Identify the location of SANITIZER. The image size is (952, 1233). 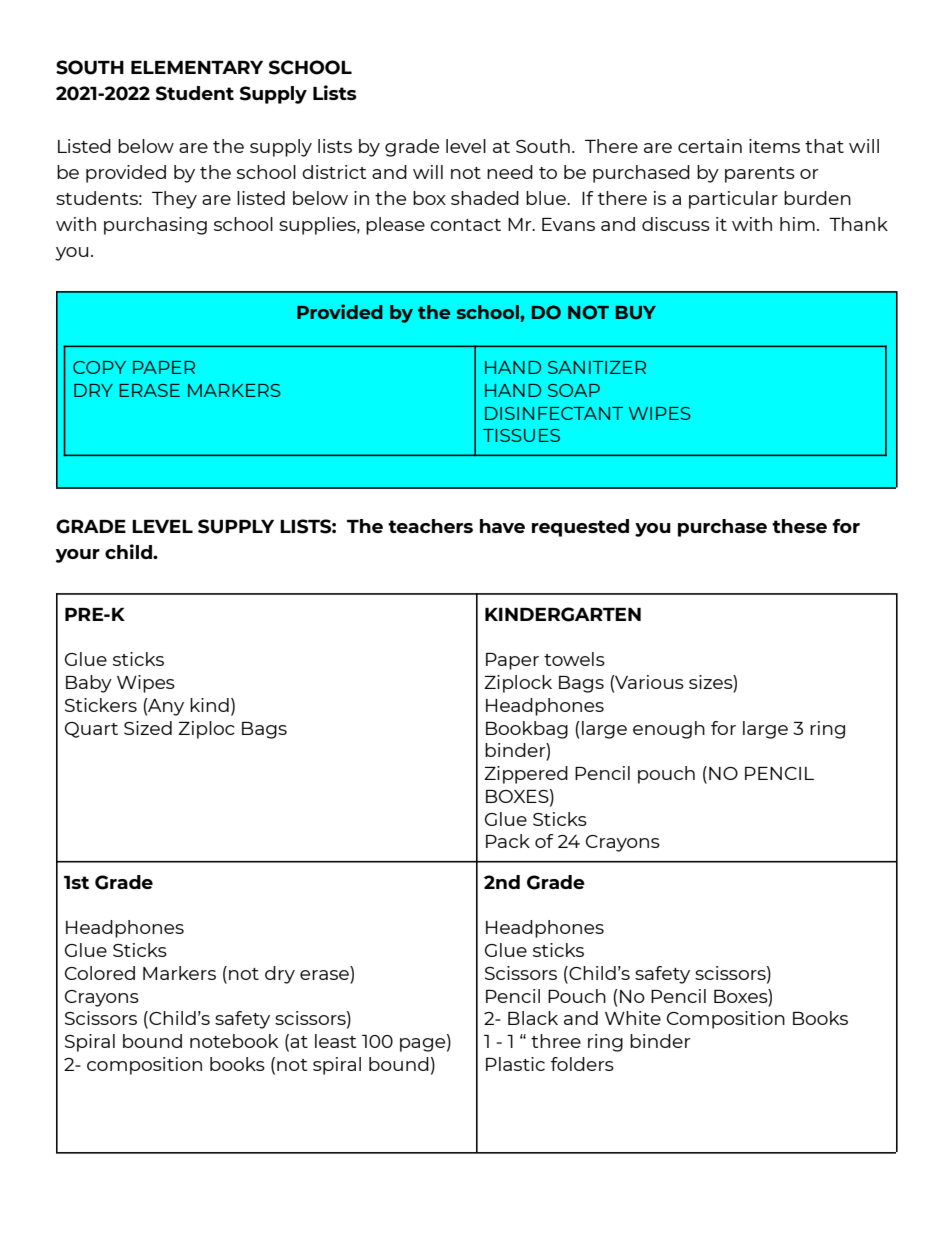
(597, 367).
